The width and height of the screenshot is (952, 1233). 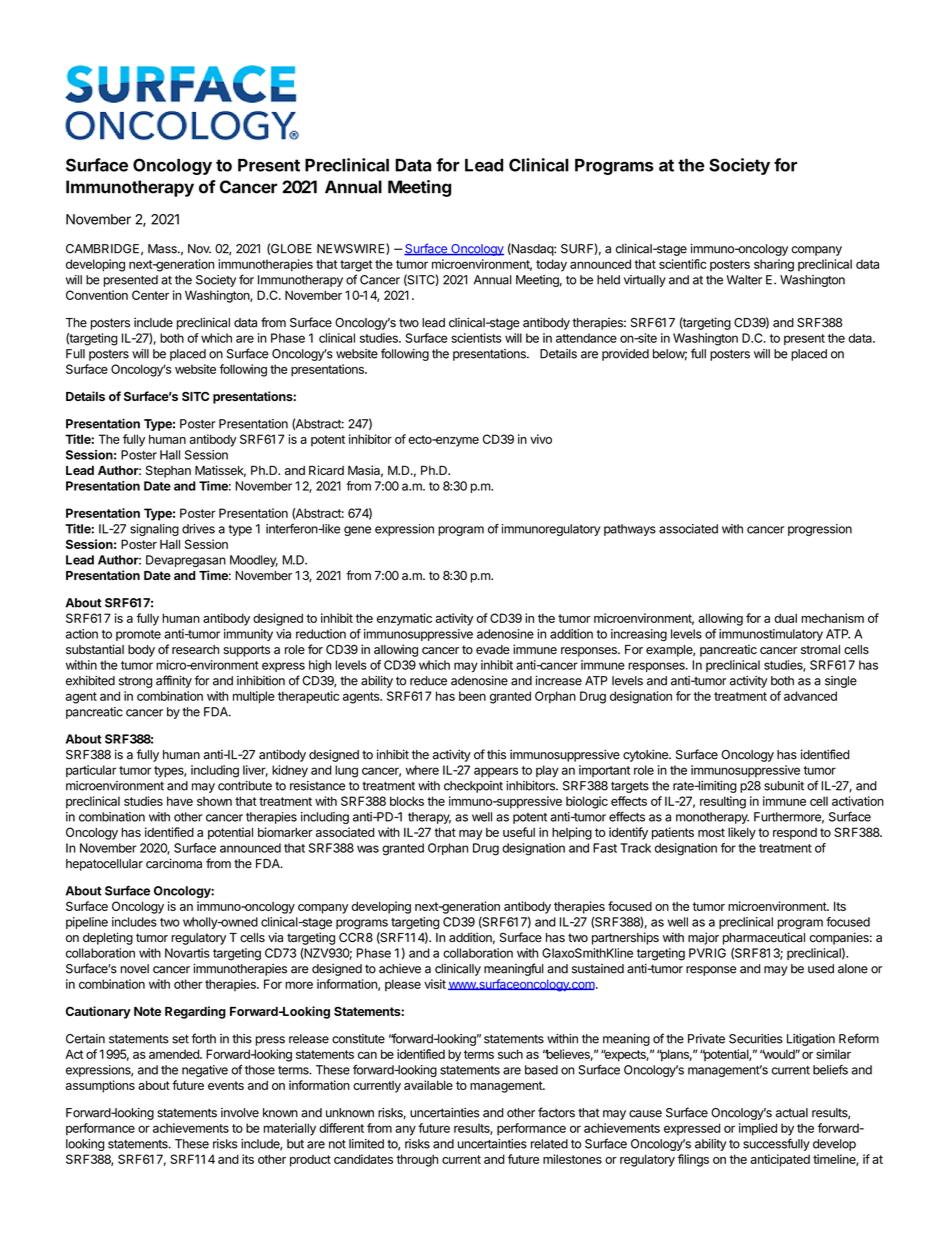 I want to click on involve, so click(x=240, y=1113).
